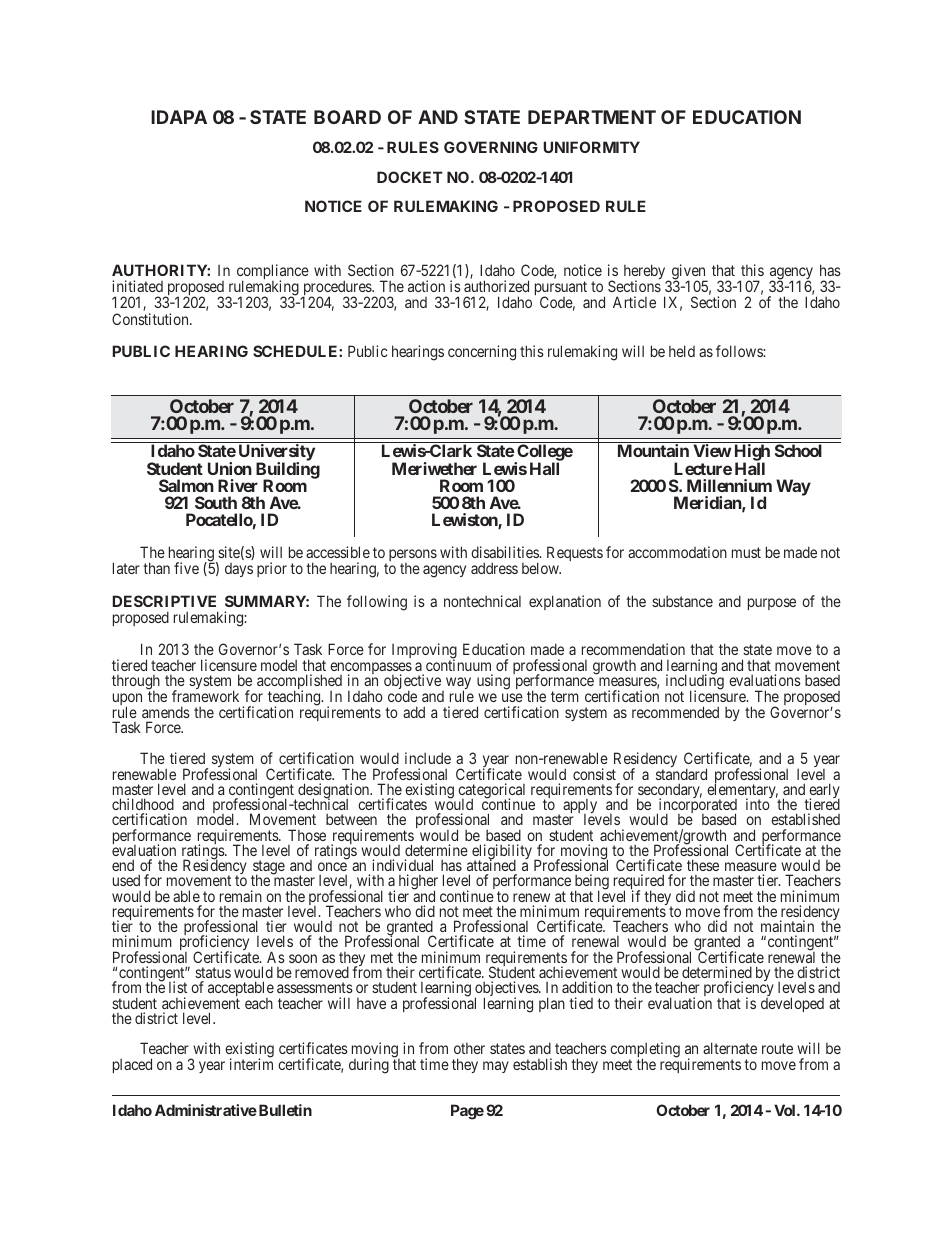 The width and height of the screenshot is (952, 1233). What do you see at coordinates (491, 147) in the screenshot?
I see `GOVERNING` at bounding box center [491, 147].
